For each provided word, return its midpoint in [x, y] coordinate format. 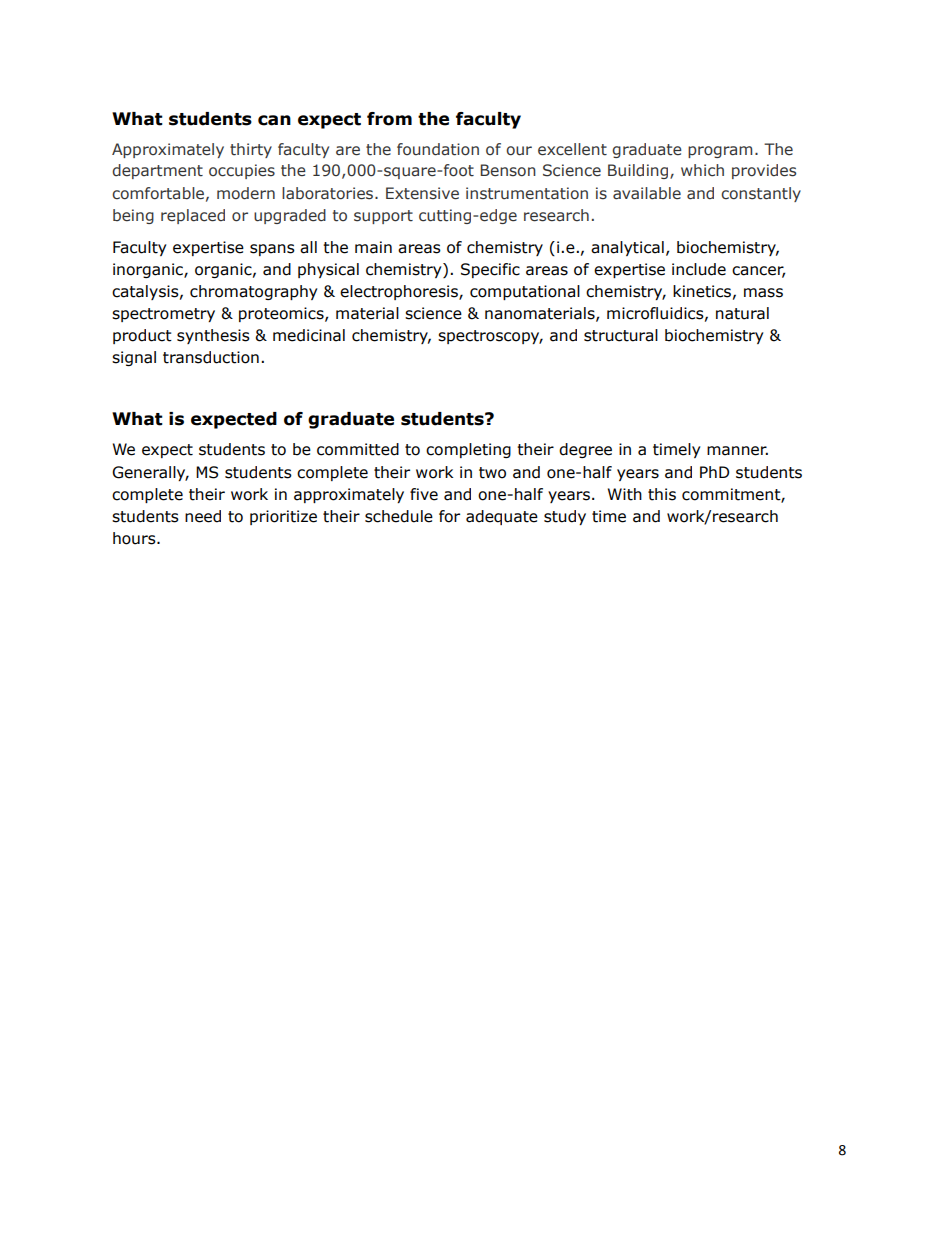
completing [468, 450]
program [720, 152]
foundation [438, 149]
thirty [251, 150]
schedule [399, 516]
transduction [211, 357]
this [662, 494]
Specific [490, 270]
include [699, 269]
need [203, 516]
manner [737, 451]
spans [272, 250]
